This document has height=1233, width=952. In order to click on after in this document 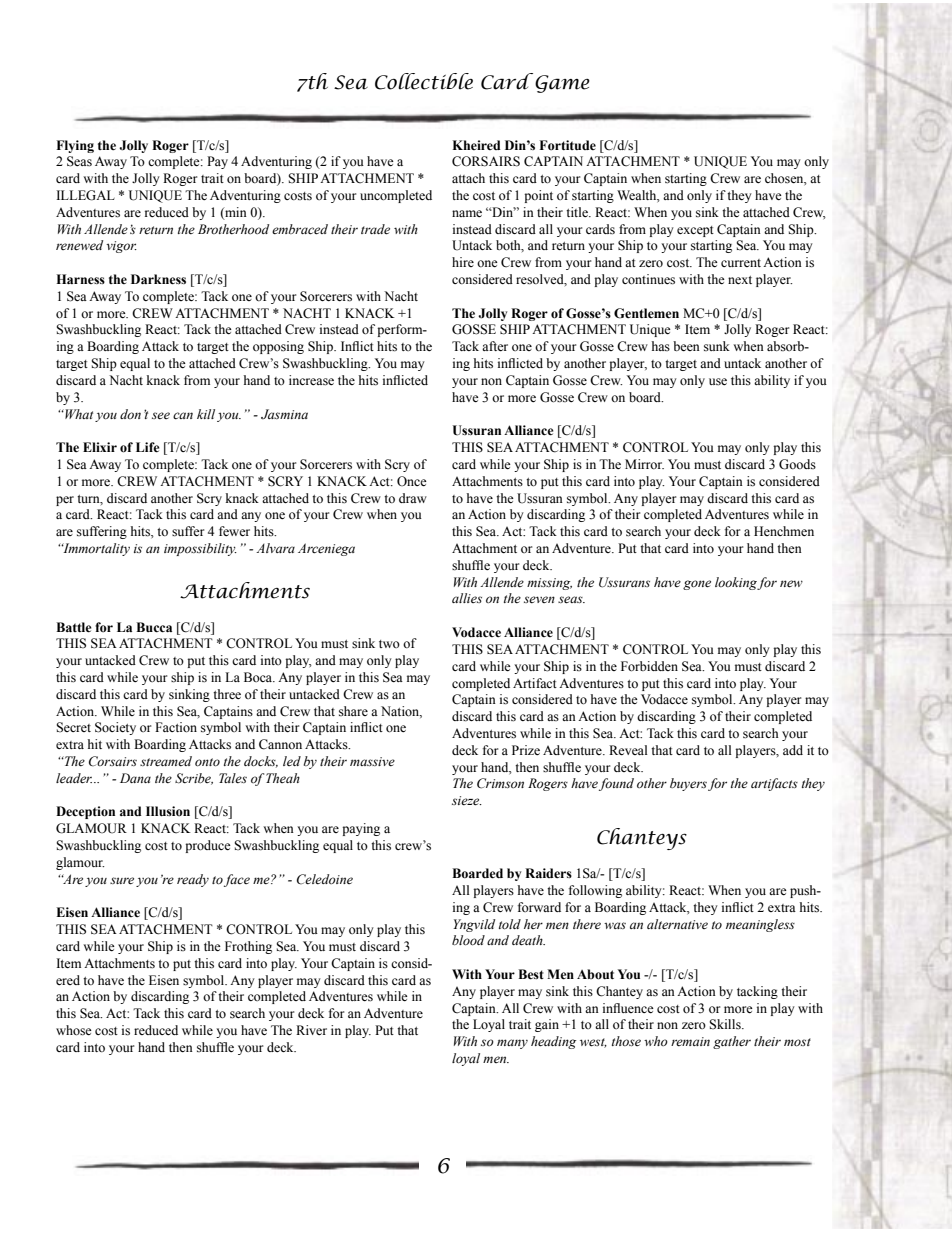, I will do `click(495, 346)`.
